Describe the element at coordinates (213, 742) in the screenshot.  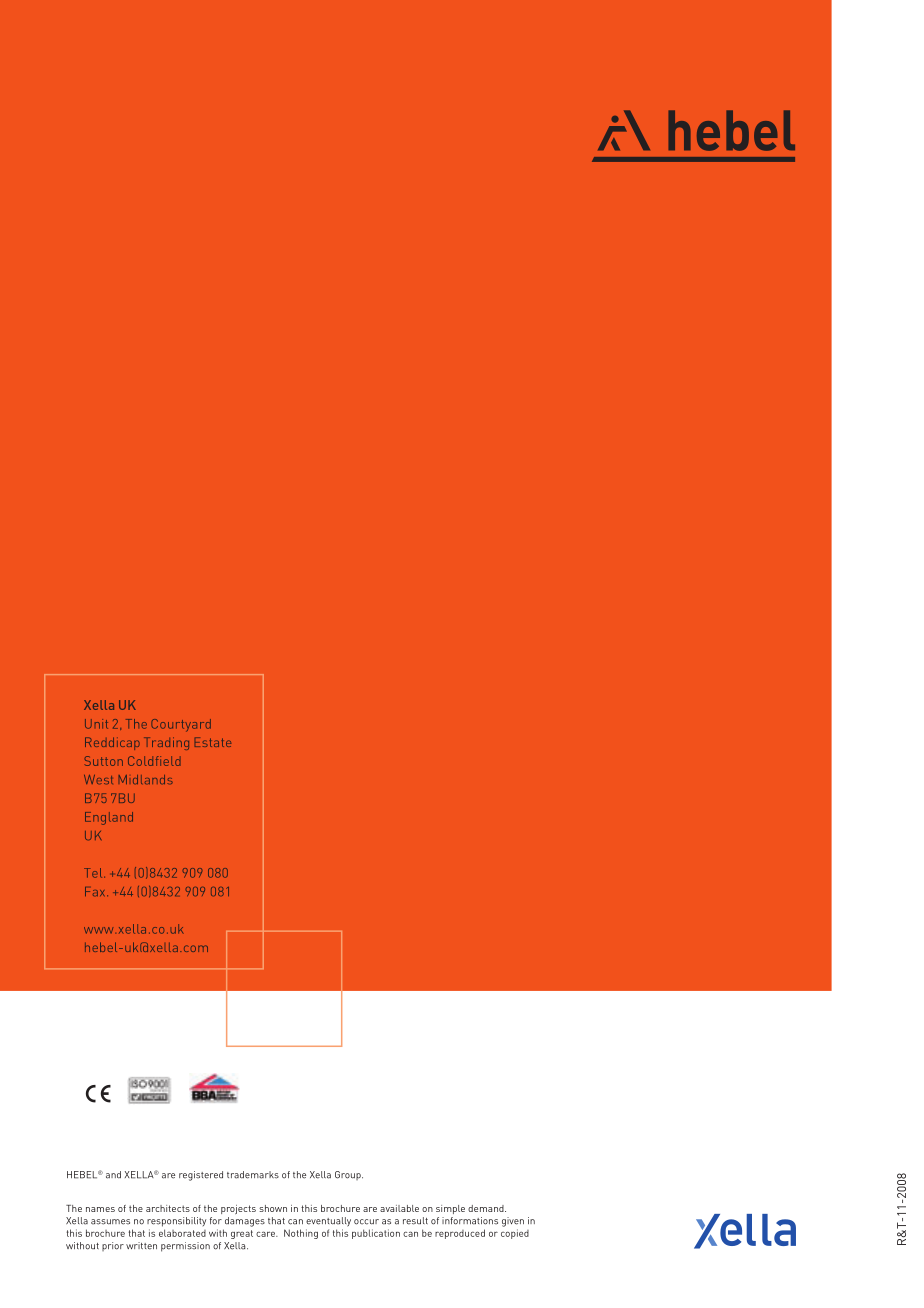
I see `Estate` at that location.
